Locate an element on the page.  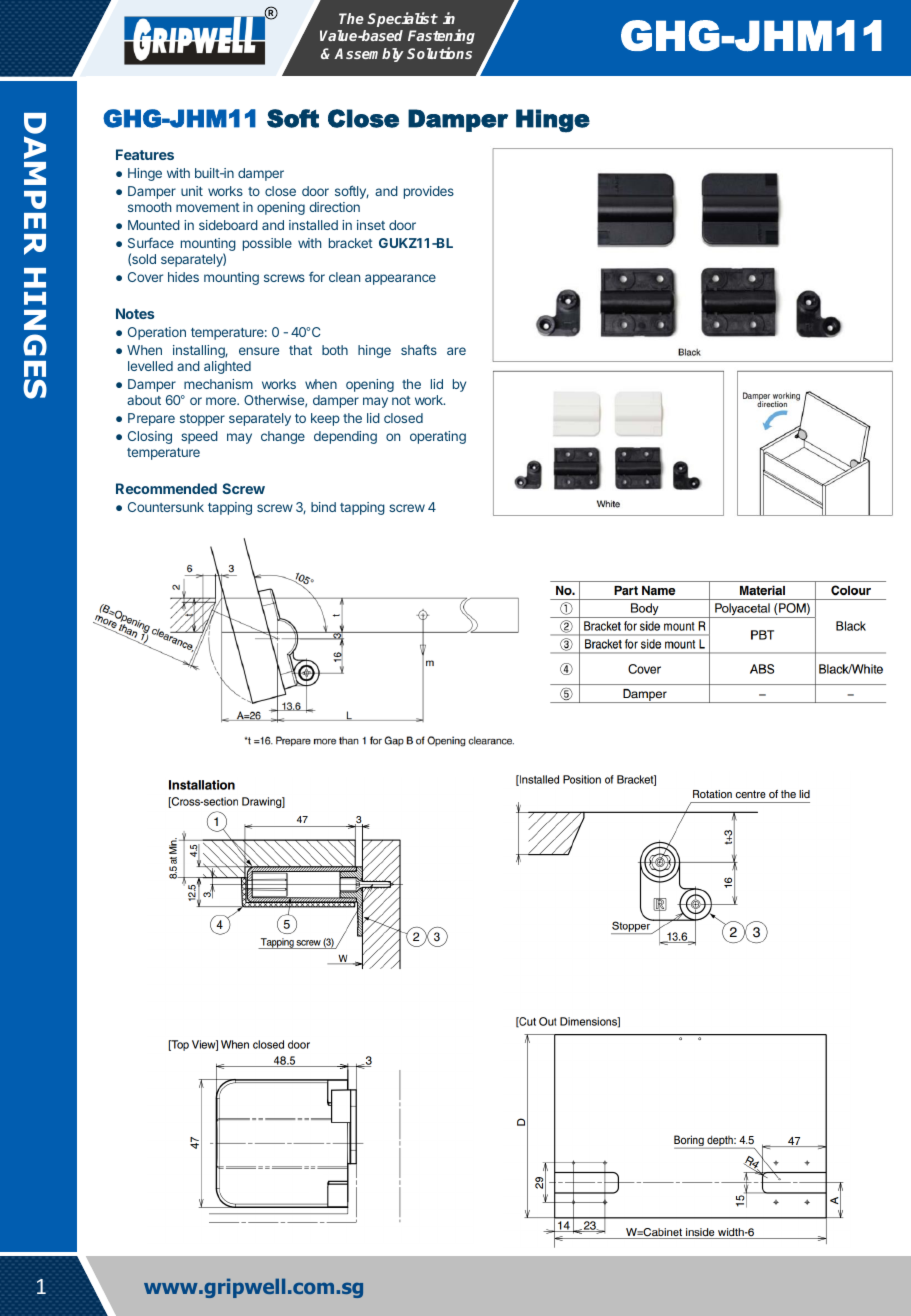
hides is located at coordinates (183, 277).
